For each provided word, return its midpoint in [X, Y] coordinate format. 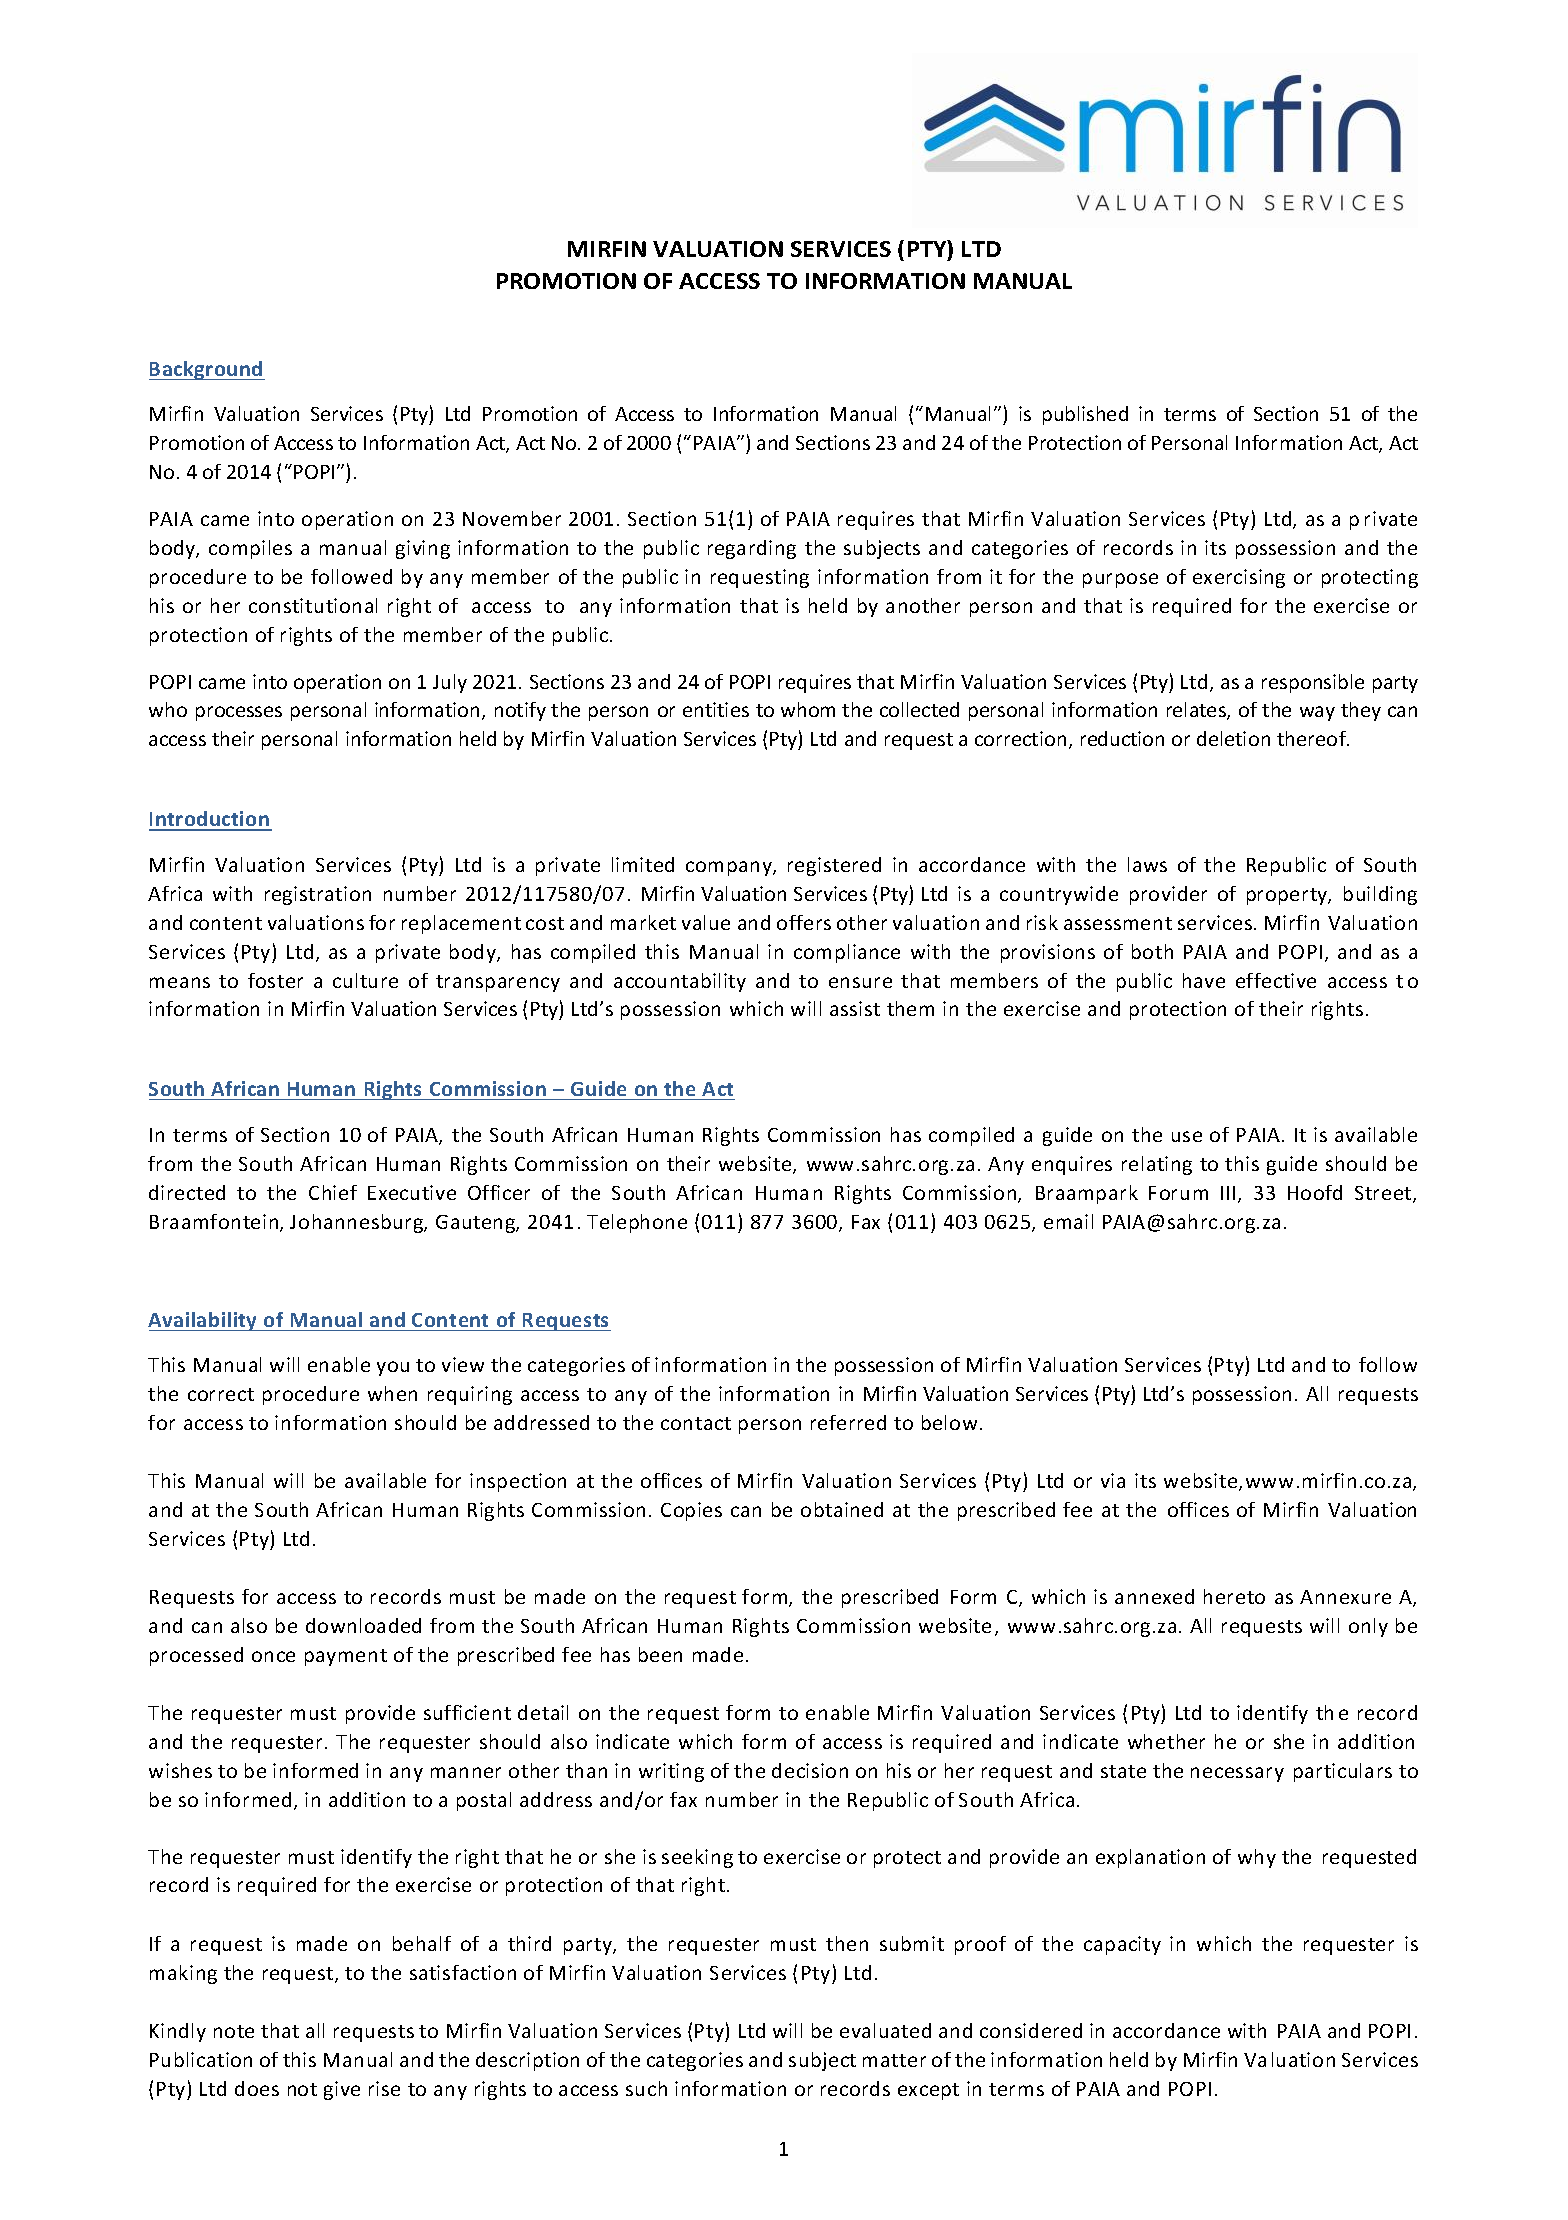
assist [855, 1008]
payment [346, 1657]
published [1085, 415]
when [392, 1393]
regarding [752, 549]
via [1113, 1480]
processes [239, 713]
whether [1166, 1741]
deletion [1233, 738]
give [342, 2090]
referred [848, 1422]
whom [808, 709]
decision [810, 1770]
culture [365, 980]
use [1187, 1136]
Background [207, 370]
